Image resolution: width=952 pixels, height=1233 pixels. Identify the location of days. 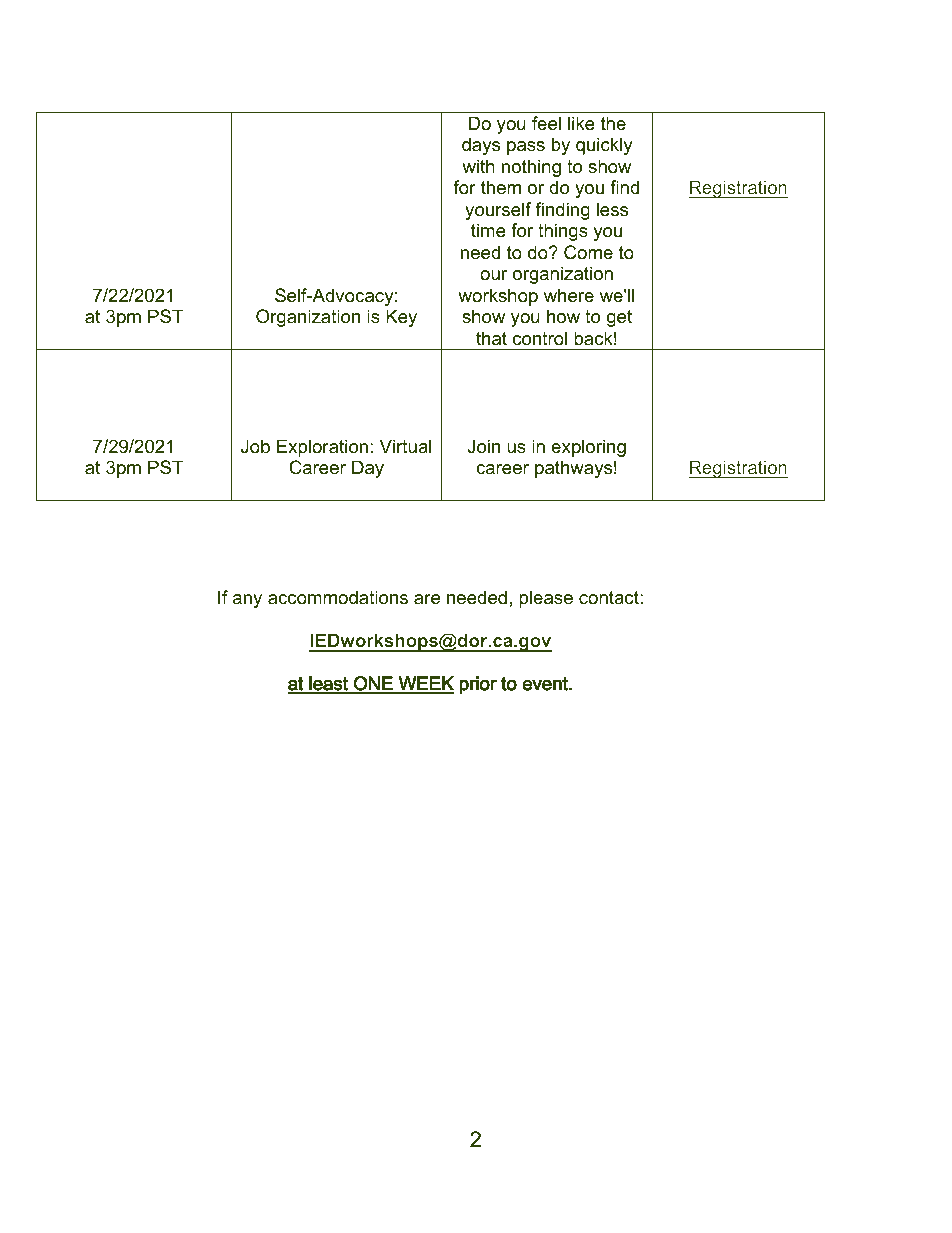
(481, 146).
